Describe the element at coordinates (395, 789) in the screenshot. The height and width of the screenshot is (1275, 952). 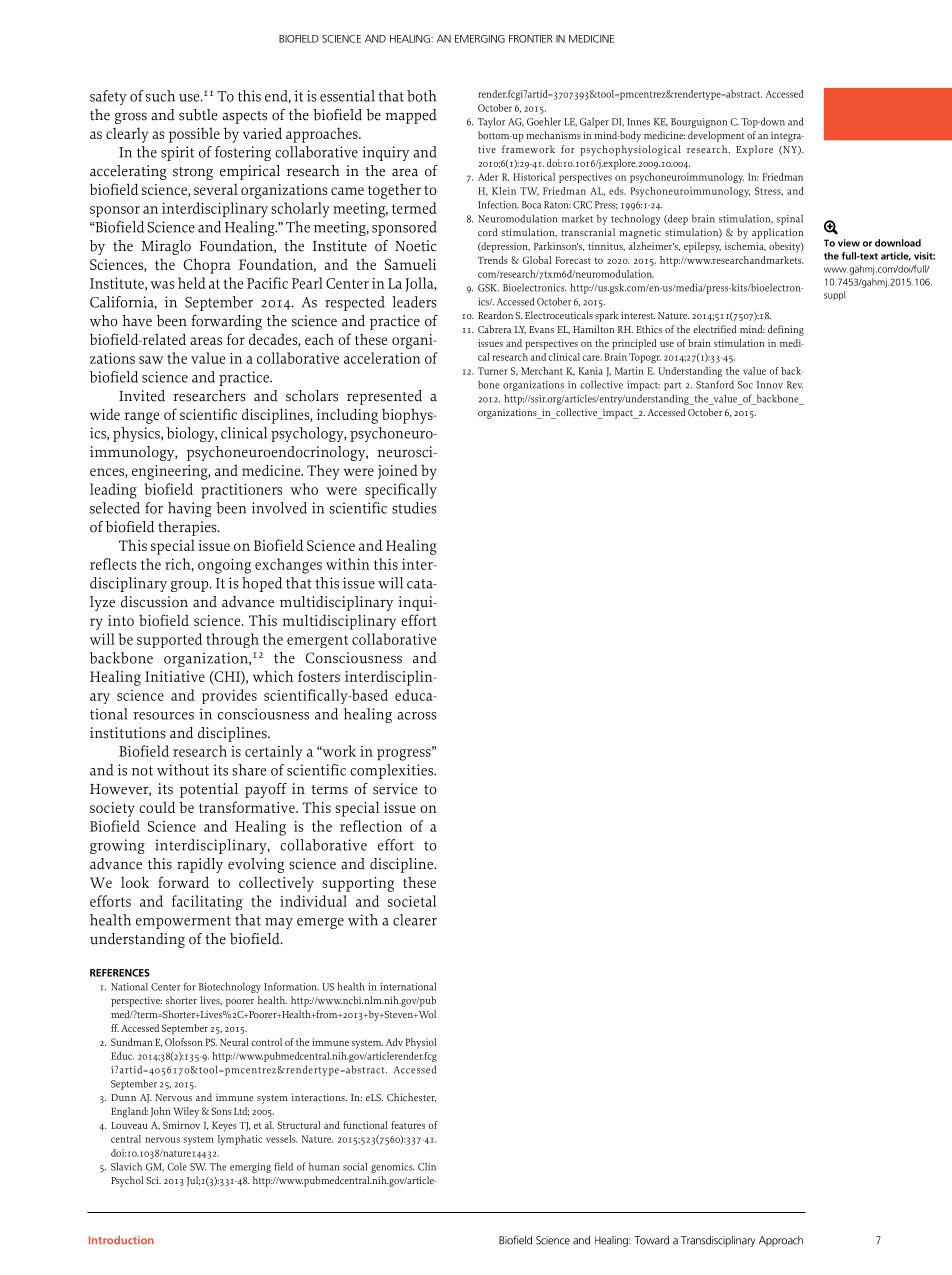
I see `service` at that location.
